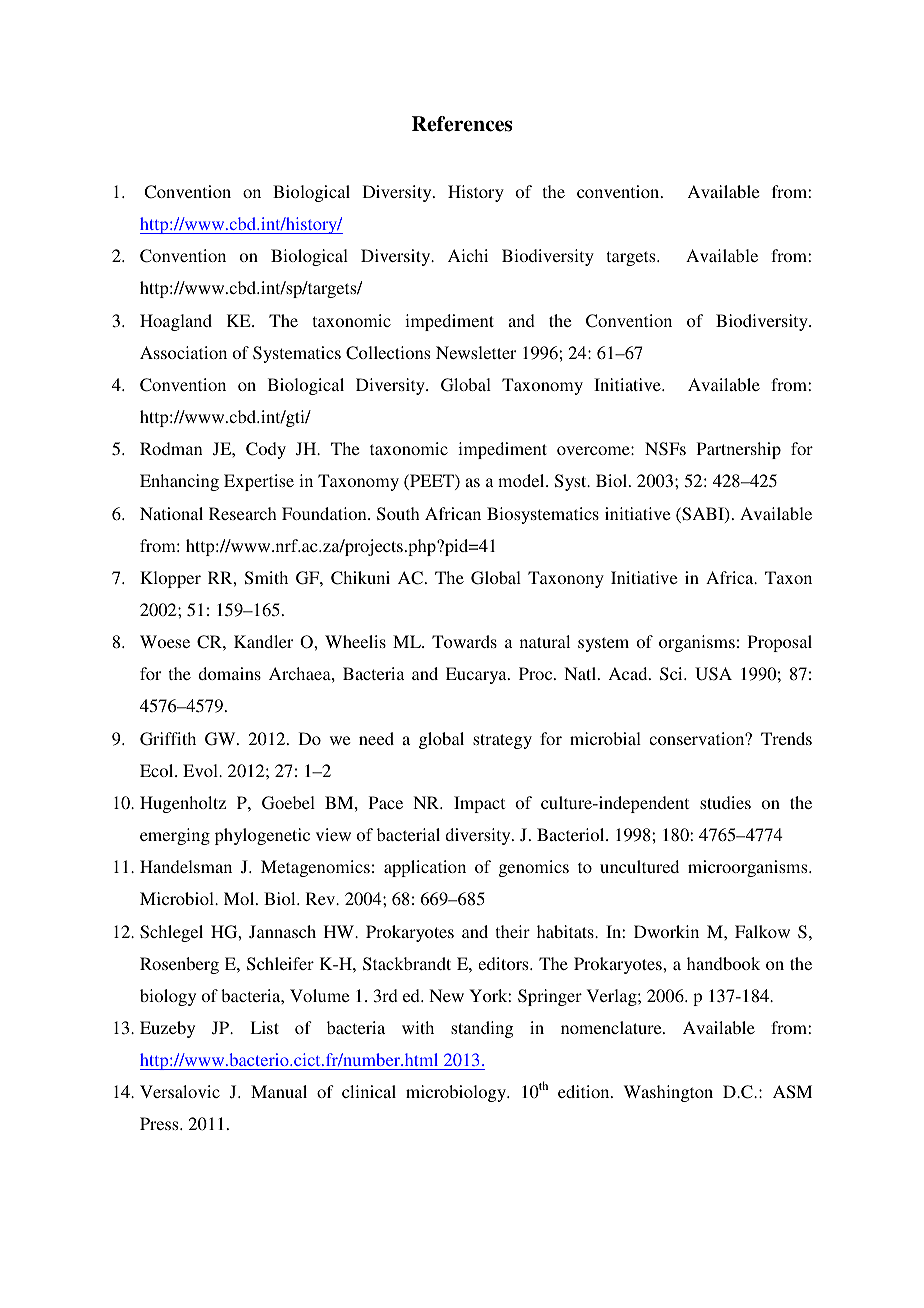  Describe the element at coordinates (468, 255) in the image. I see `Aichi` at that location.
